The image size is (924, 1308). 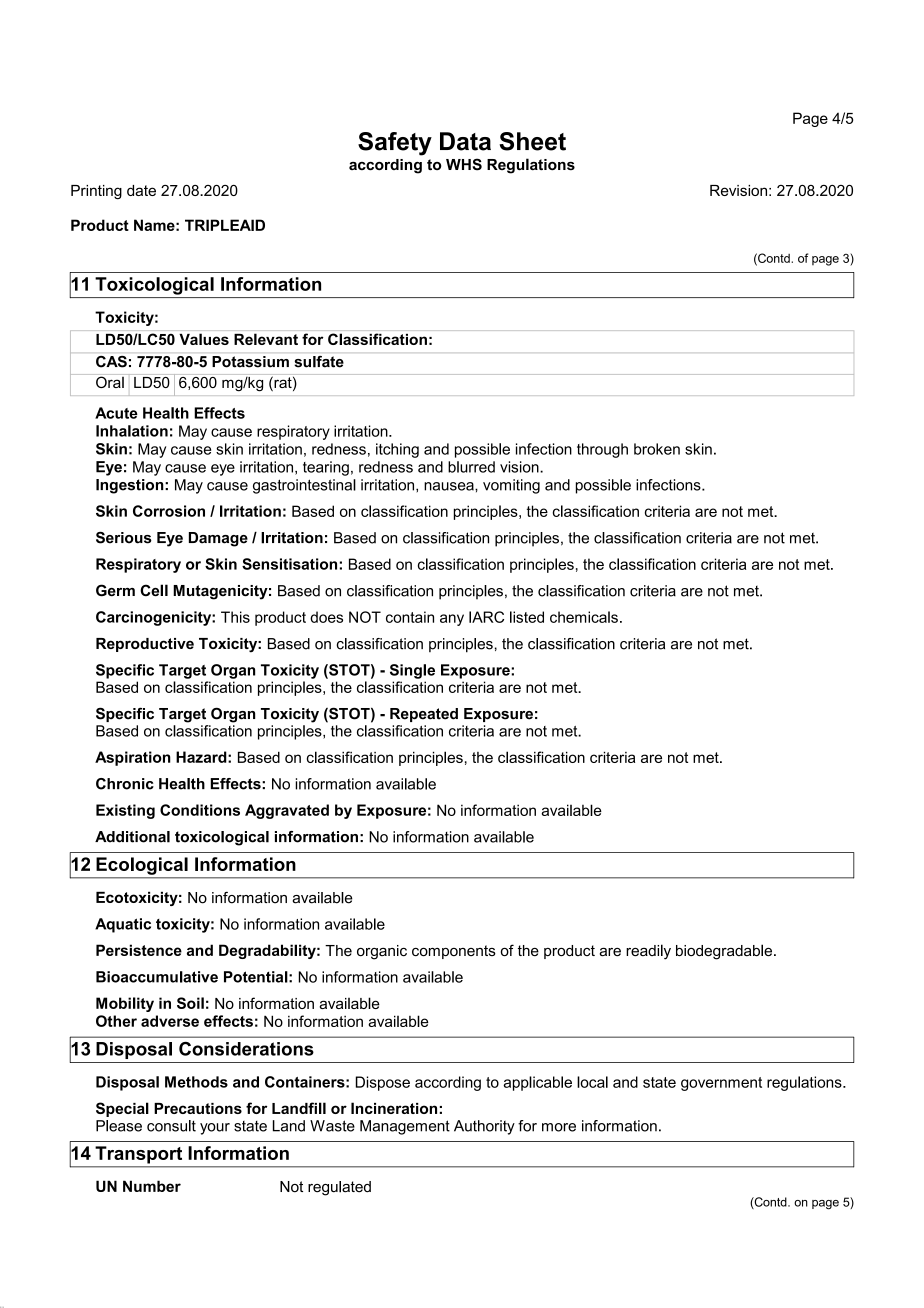 What do you see at coordinates (657, 449) in the screenshot?
I see `broken` at bounding box center [657, 449].
